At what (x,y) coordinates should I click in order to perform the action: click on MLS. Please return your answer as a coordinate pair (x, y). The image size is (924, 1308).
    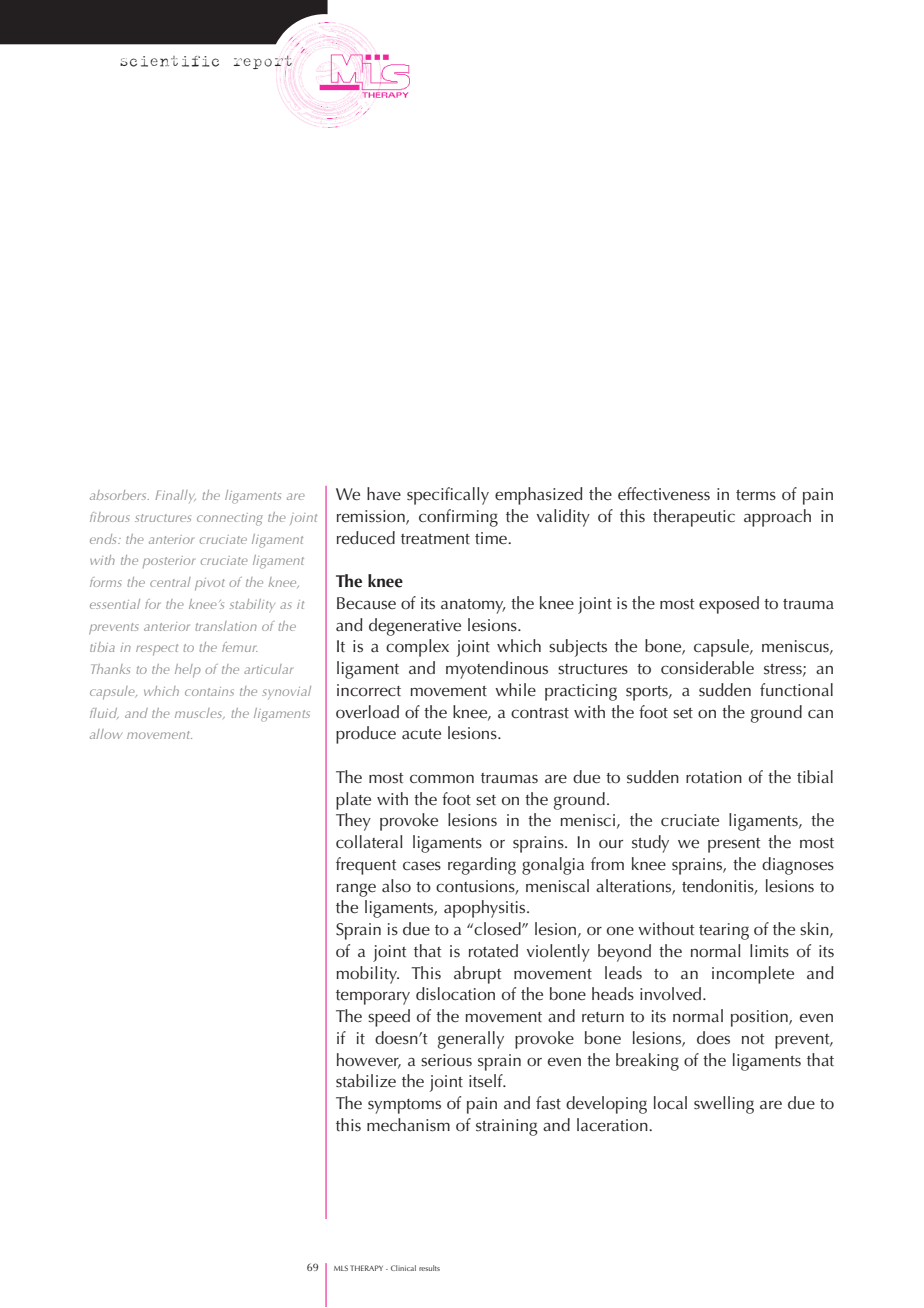
    Looking at the image, I should click on (341, 1268).
